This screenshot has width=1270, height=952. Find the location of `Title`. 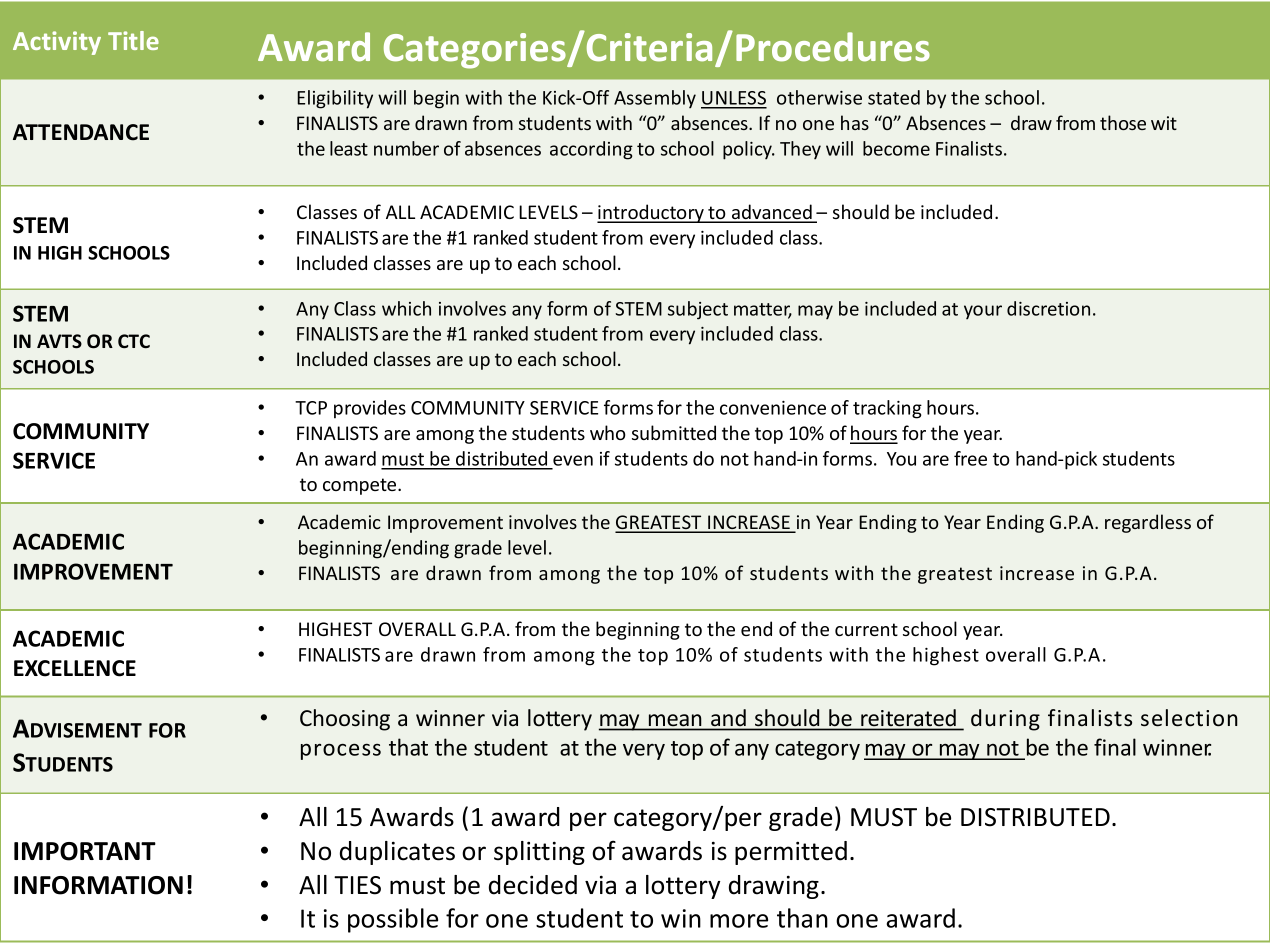

Title is located at coordinates (133, 40).
